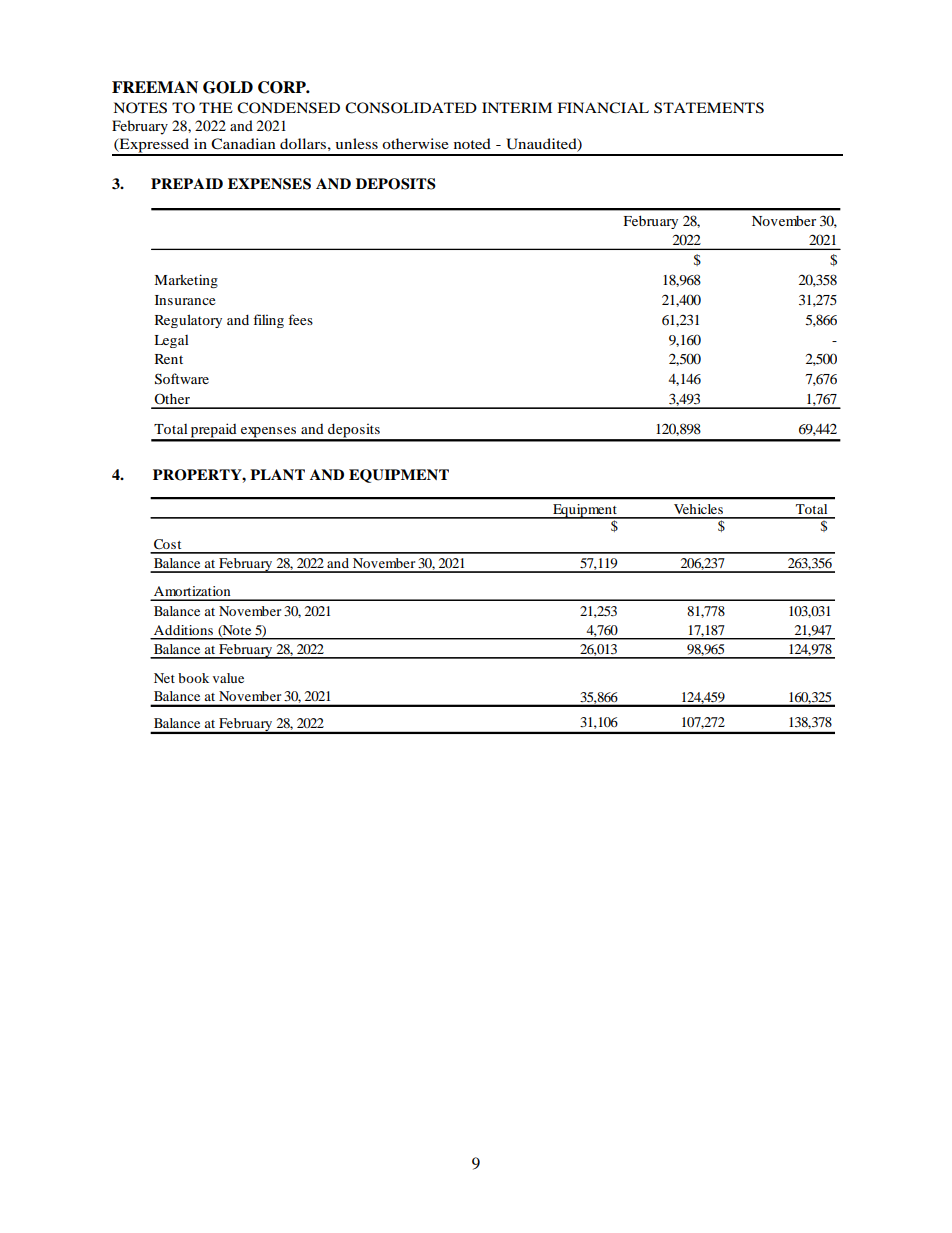  What do you see at coordinates (186, 281) in the screenshot?
I see `Marketing` at bounding box center [186, 281].
